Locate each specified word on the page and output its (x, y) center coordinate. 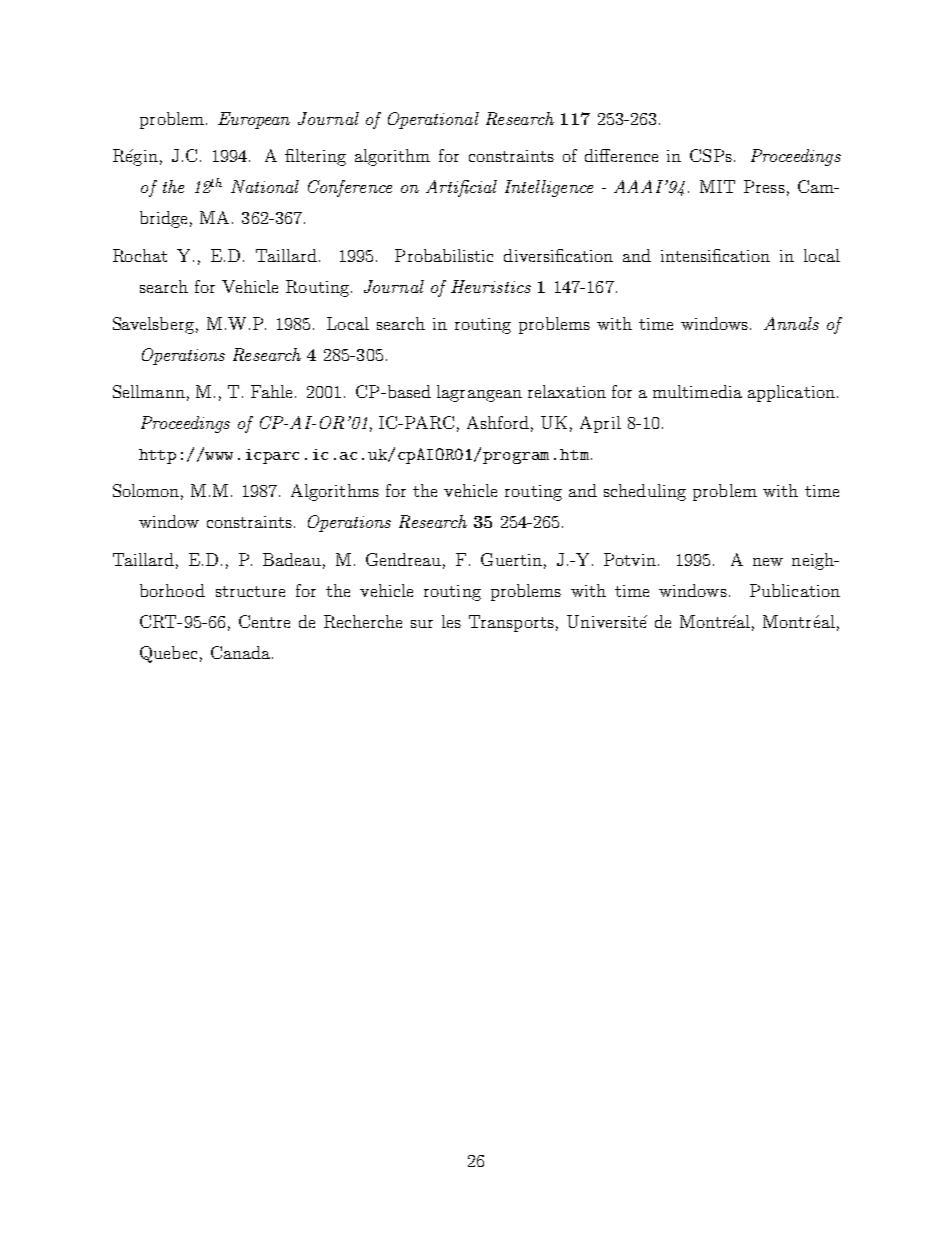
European (254, 120)
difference (621, 155)
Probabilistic (444, 255)
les (451, 621)
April (600, 424)
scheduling (645, 492)
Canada (242, 652)
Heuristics (491, 286)
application (791, 393)
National (265, 186)
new (768, 562)
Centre (264, 621)
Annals (791, 323)
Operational (433, 120)
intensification (715, 255)
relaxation (567, 391)
